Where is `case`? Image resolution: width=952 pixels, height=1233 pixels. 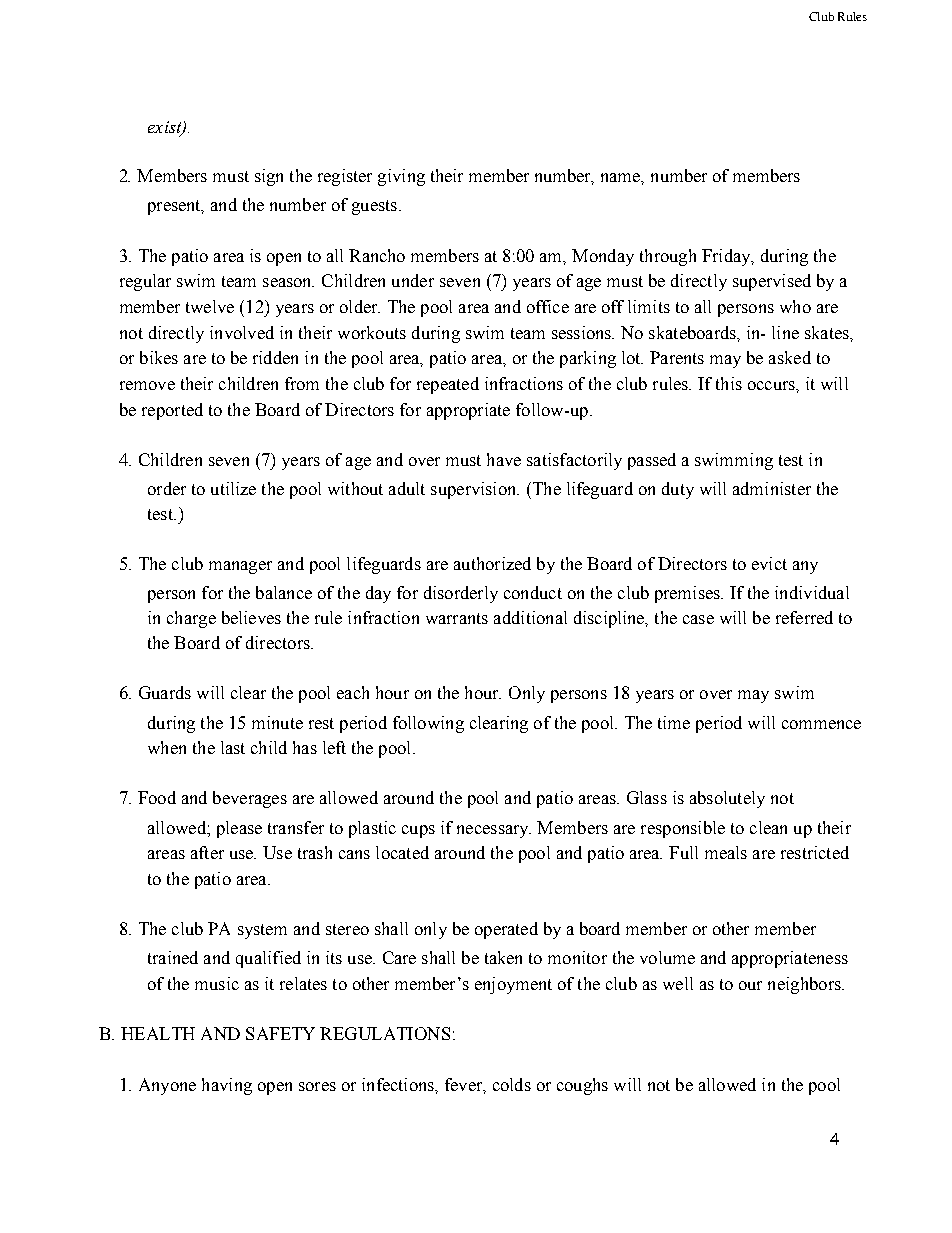
case is located at coordinates (698, 619).
